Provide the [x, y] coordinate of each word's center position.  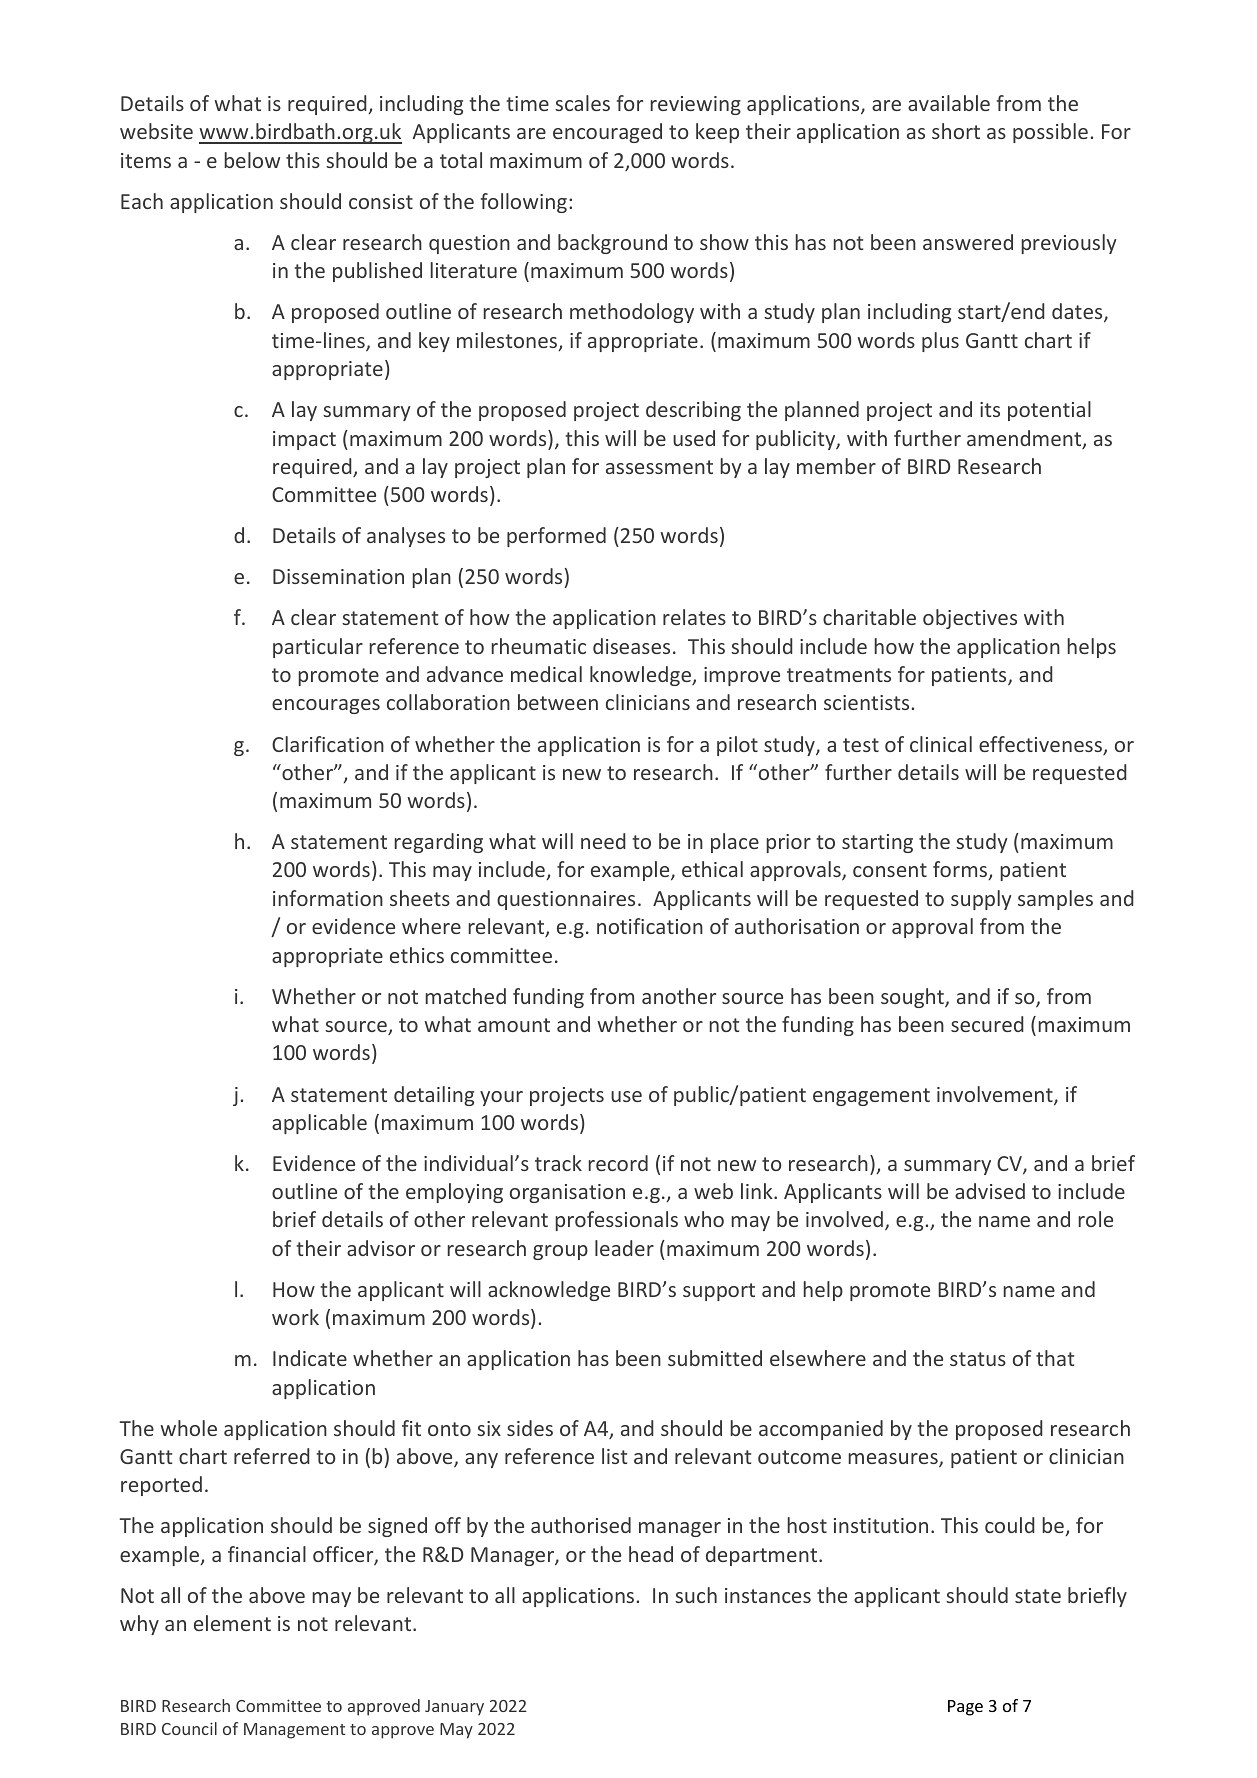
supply [981, 900]
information [328, 898]
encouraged [607, 133]
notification [650, 926]
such [696, 1595]
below [252, 160]
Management [294, 1731]
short [956, 131]
